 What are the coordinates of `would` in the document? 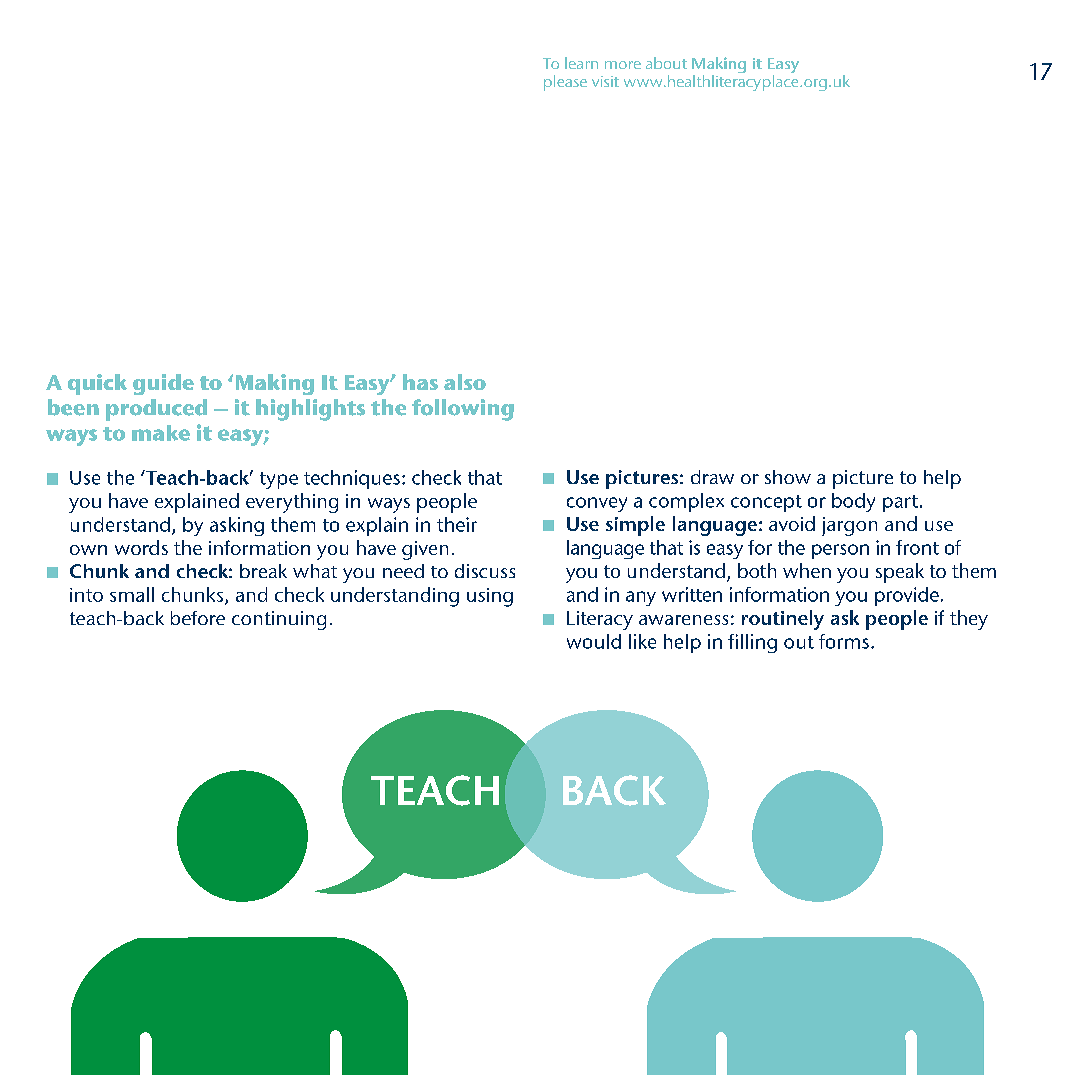 It's located at (594, 641).
